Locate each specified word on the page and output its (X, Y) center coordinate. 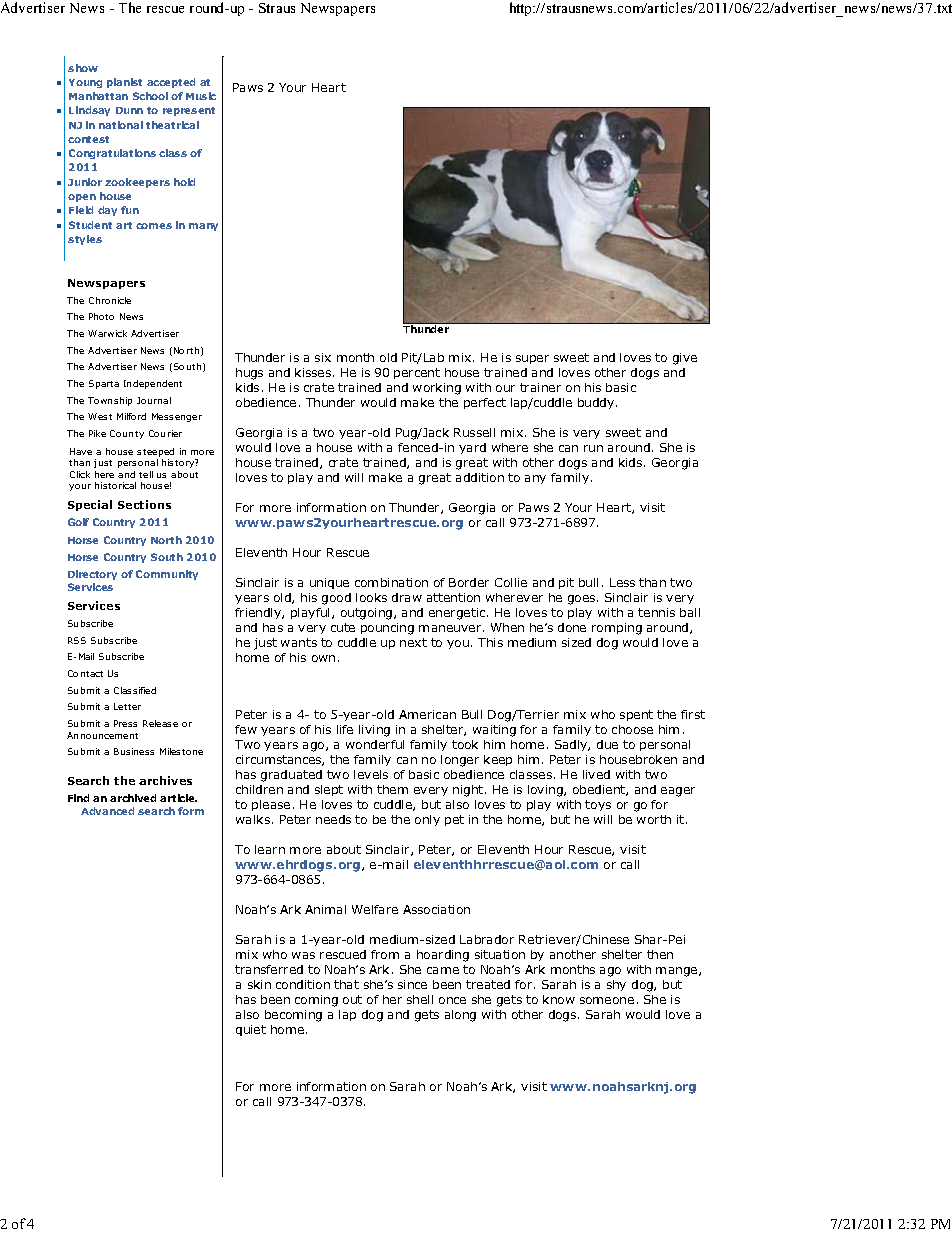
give (685, 359)
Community (167, 575)
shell (420, 999)
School (150, 96)
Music (201, 96)
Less (622, 582)
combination (391, 582)
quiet (251, 1030)
